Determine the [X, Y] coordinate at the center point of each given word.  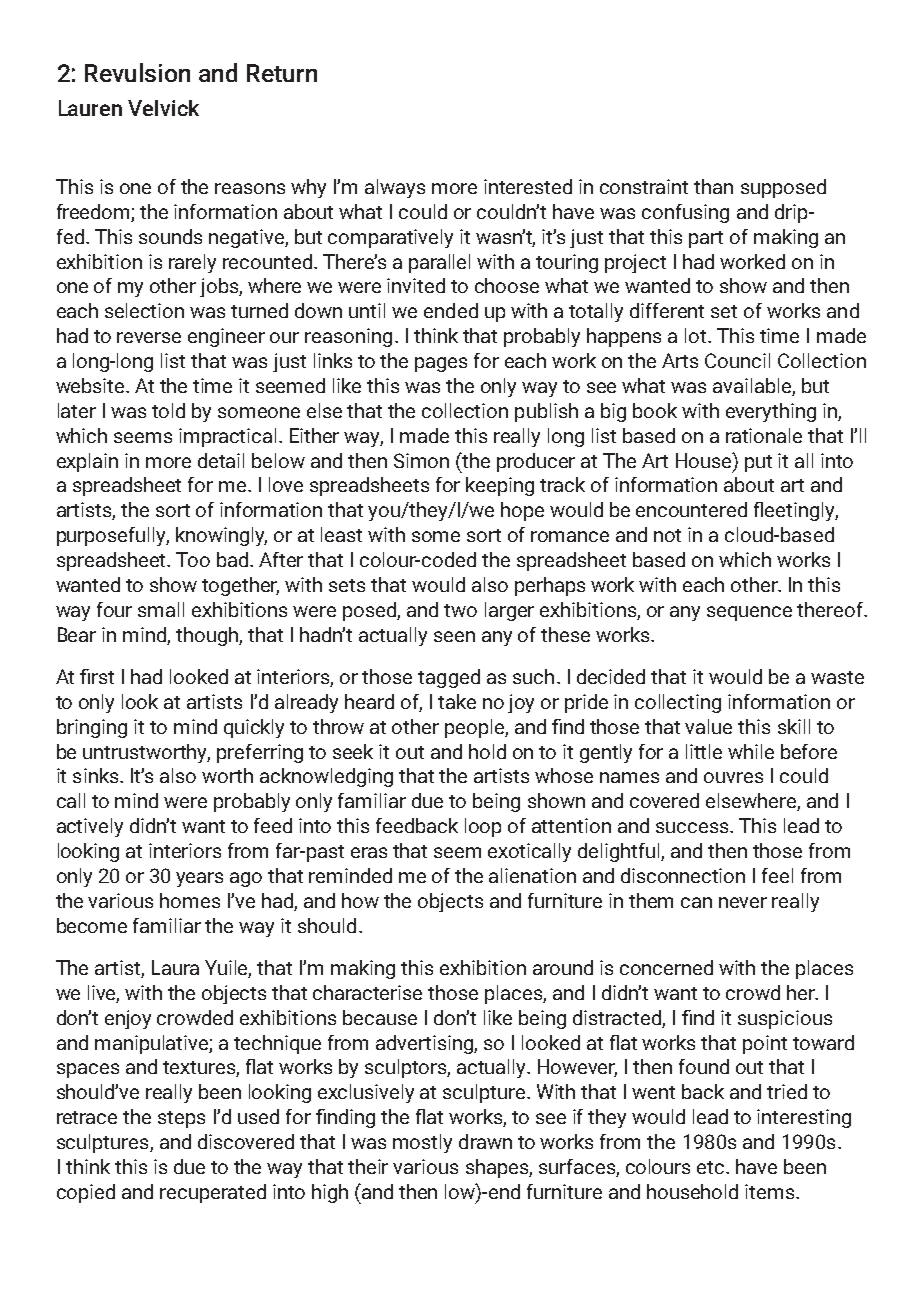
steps [181, 1119]
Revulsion [137, 72]
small [161, 609]
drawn [485, 1141]
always [395, 188]
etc [712, 1167]
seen [454, 636]
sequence [749, 613]
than [713, 186]
